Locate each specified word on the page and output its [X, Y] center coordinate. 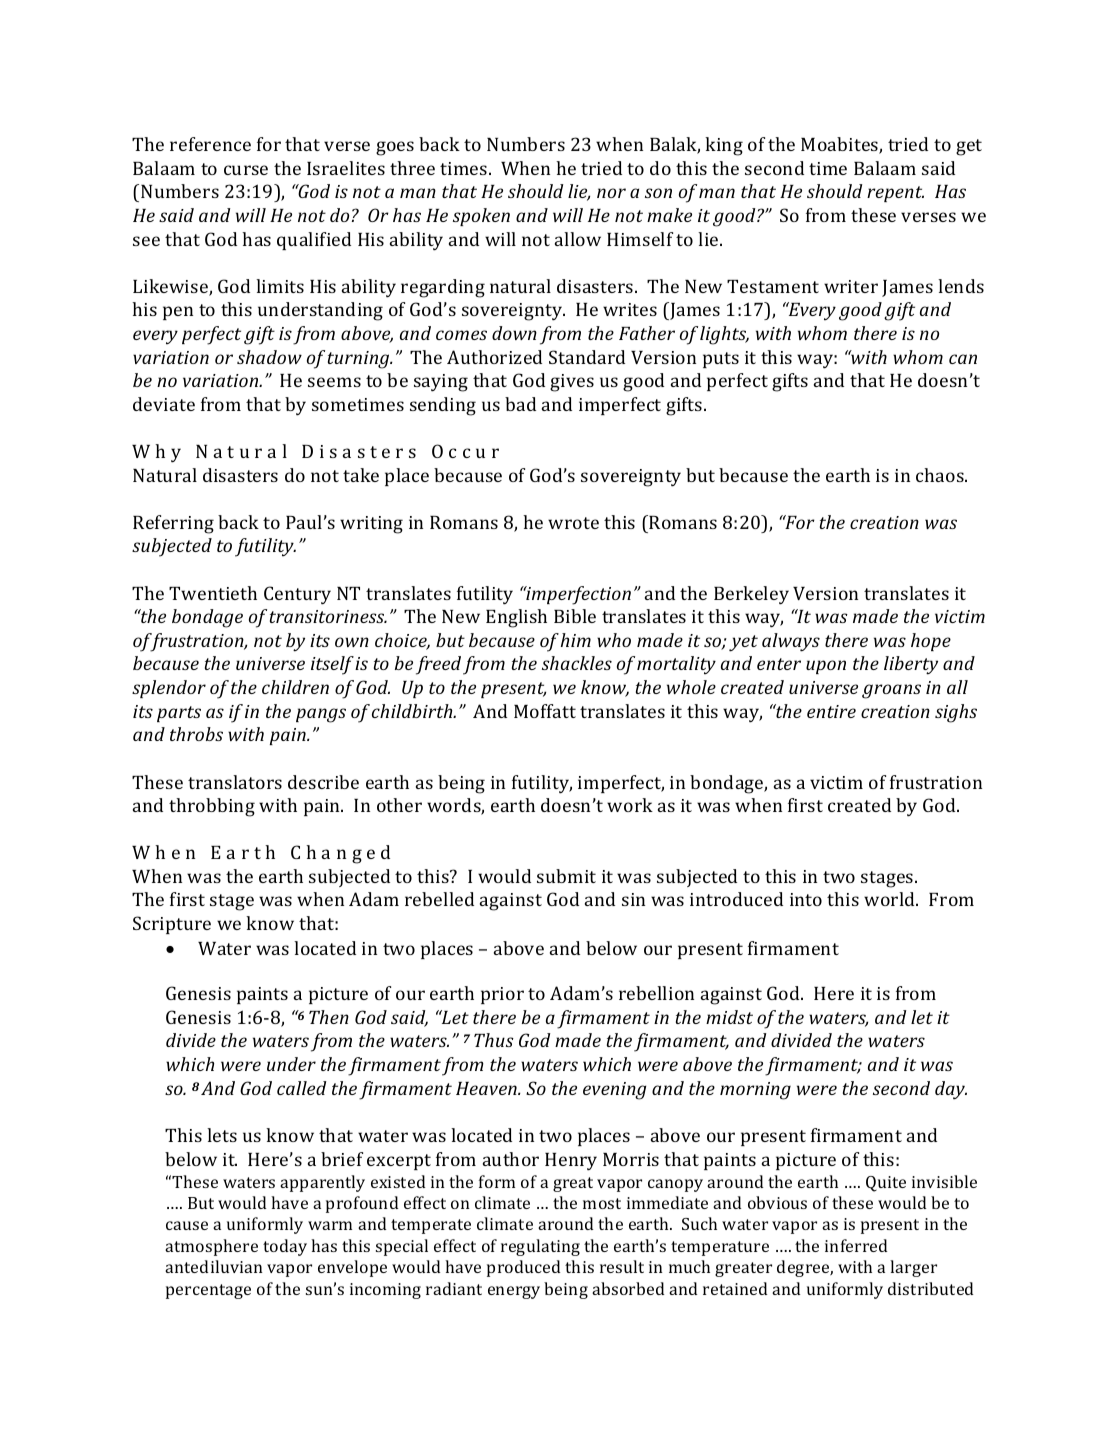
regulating [540, 1247]
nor [611, 193]
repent [895, 194]
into [806, 899]
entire [831, 711]
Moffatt [545, 711]
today [285, 1247]
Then [329, 1017]
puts [721, 360]
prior [502, 995]
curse [246, 170]
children [295, 687]
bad [520, 404]
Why [156, 453]
